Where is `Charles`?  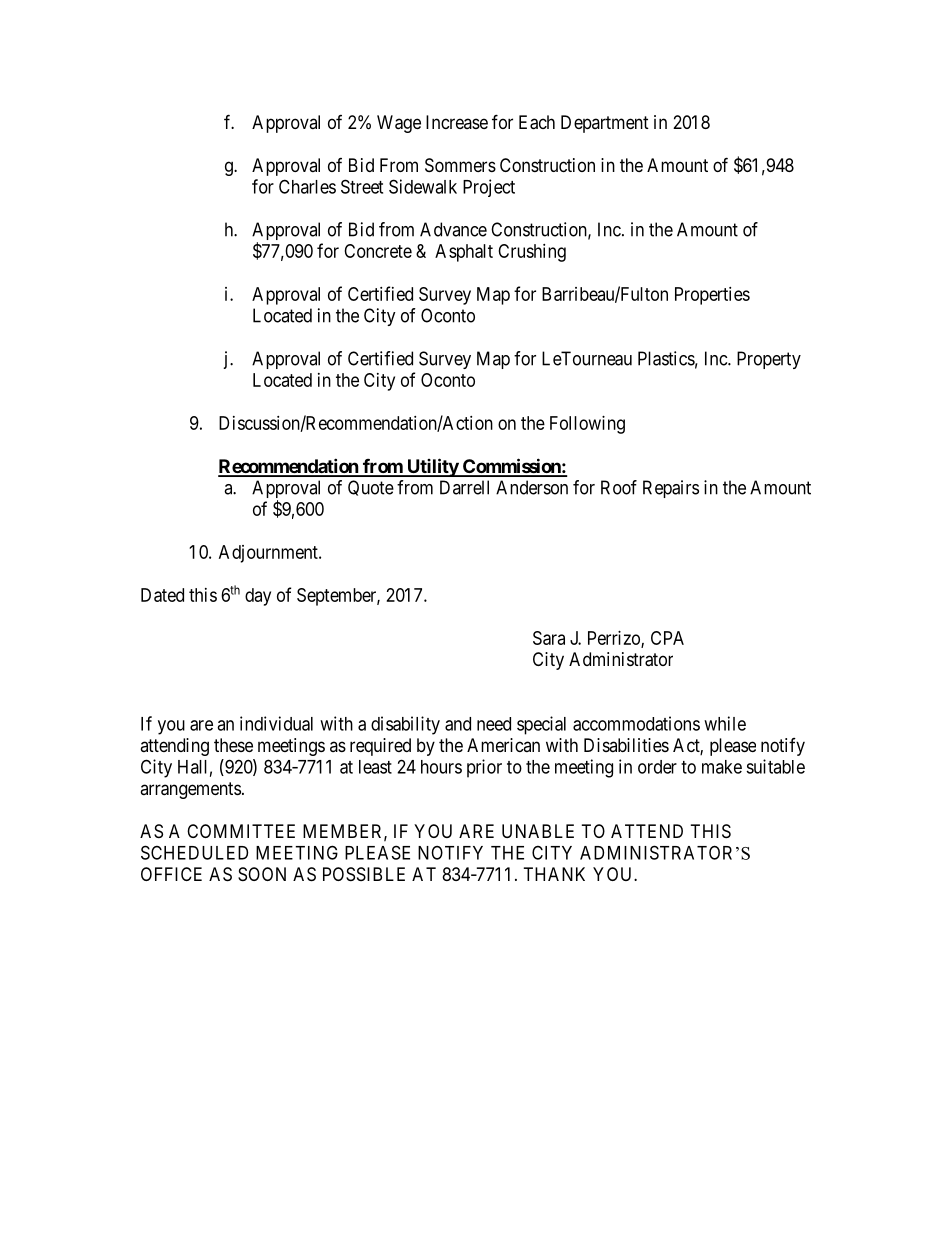 Charles is located at coordinates (307, 186).
